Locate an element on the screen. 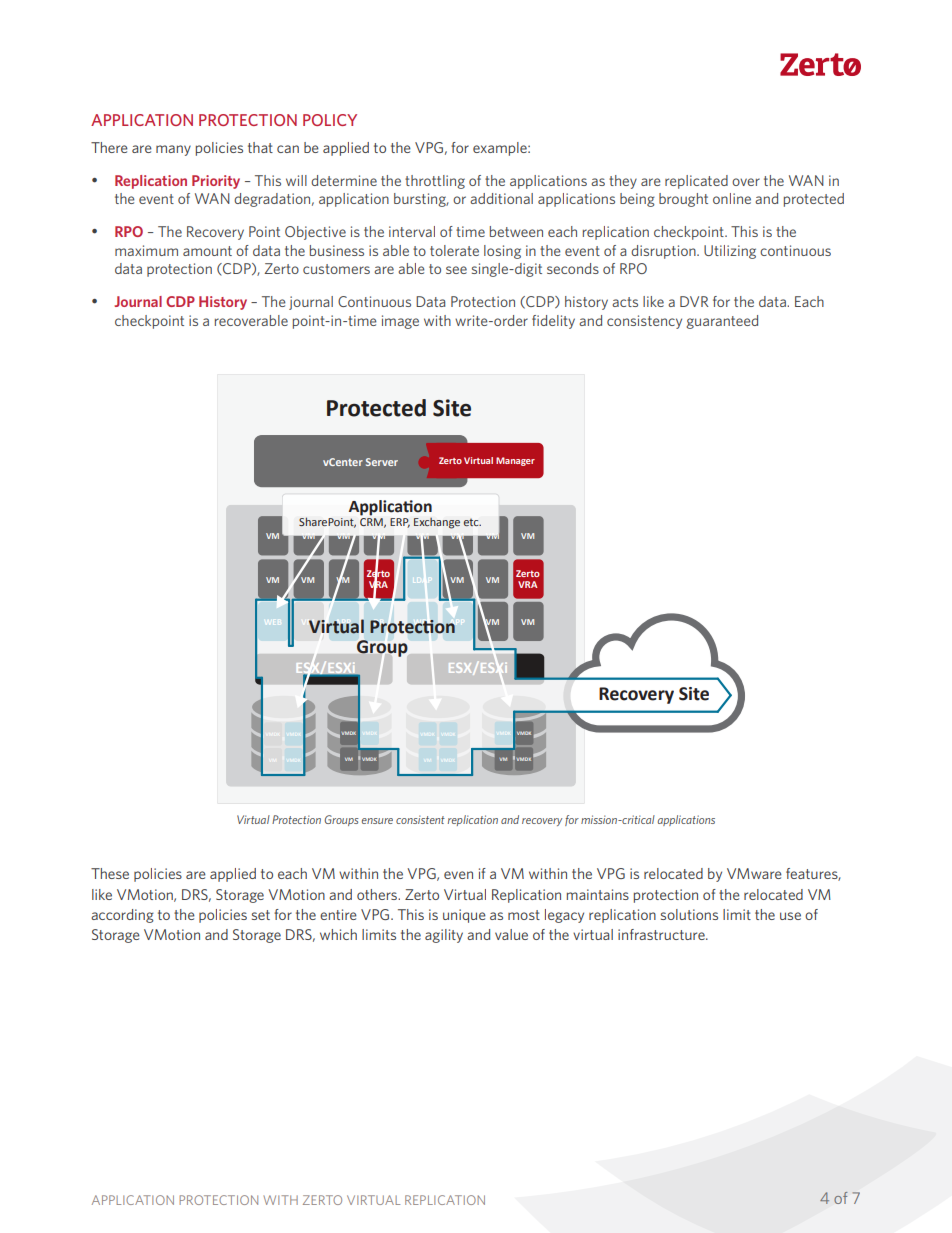 Image resolution: width=952 pixels, height=1233 pixels. unique is located at coordinates (464, 916).
